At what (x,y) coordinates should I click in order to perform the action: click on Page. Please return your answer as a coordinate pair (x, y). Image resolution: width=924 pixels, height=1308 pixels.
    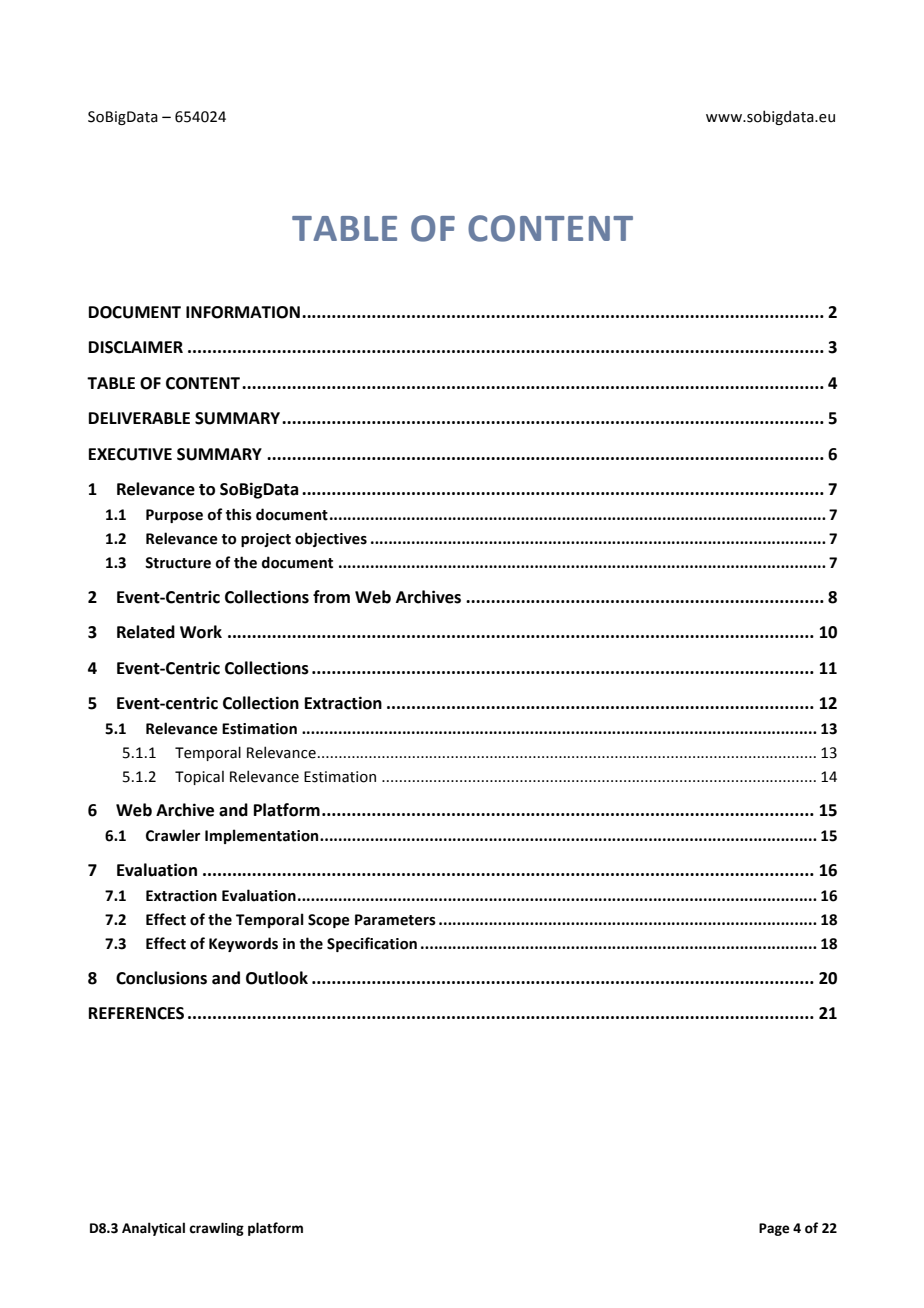
    Looking at the image, I should click on (774, 1229).
